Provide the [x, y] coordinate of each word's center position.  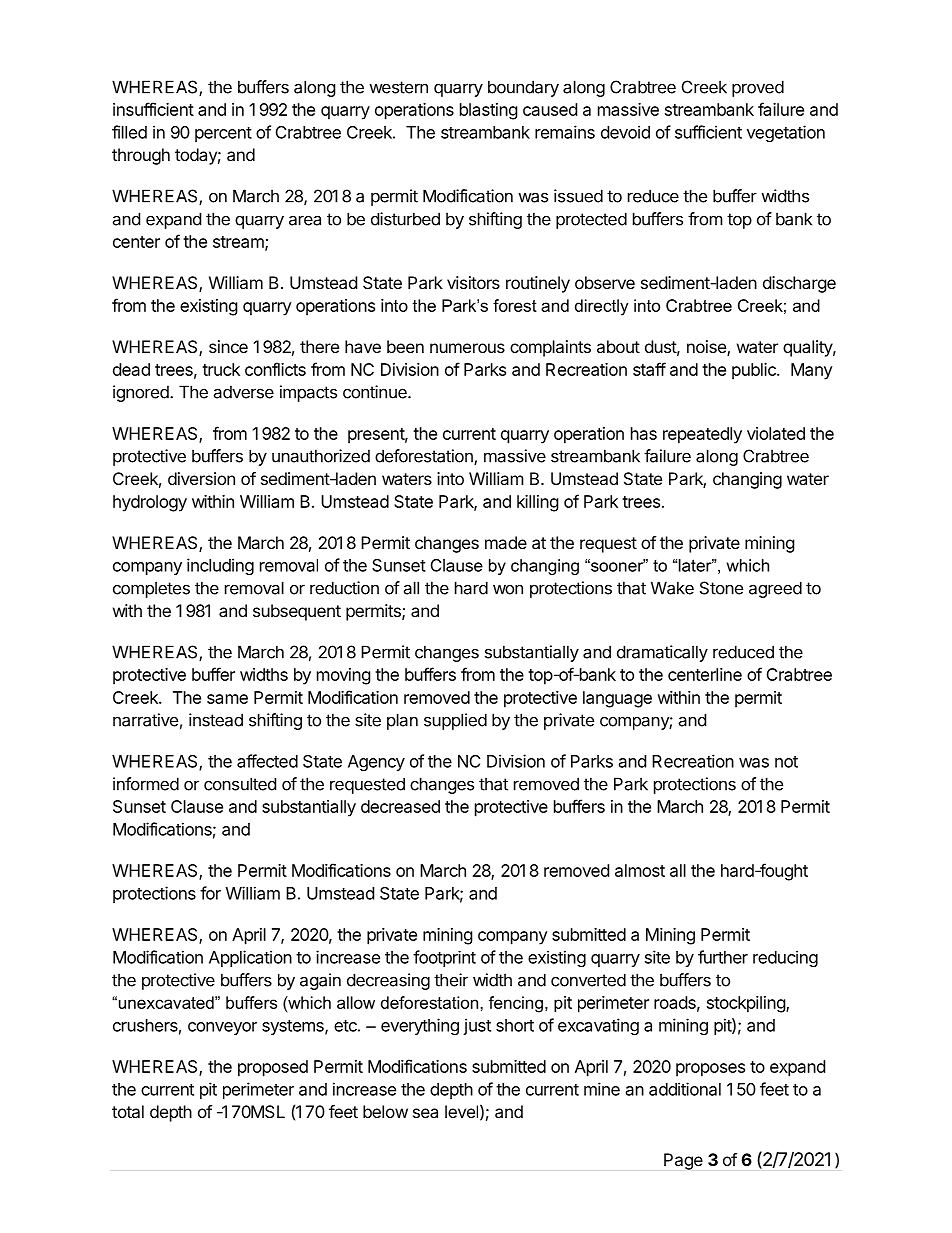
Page [683, 1161]
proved [758, 88]
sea [425, 1113]
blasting [489, 111]
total [128, 1111]
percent [223, 134]
